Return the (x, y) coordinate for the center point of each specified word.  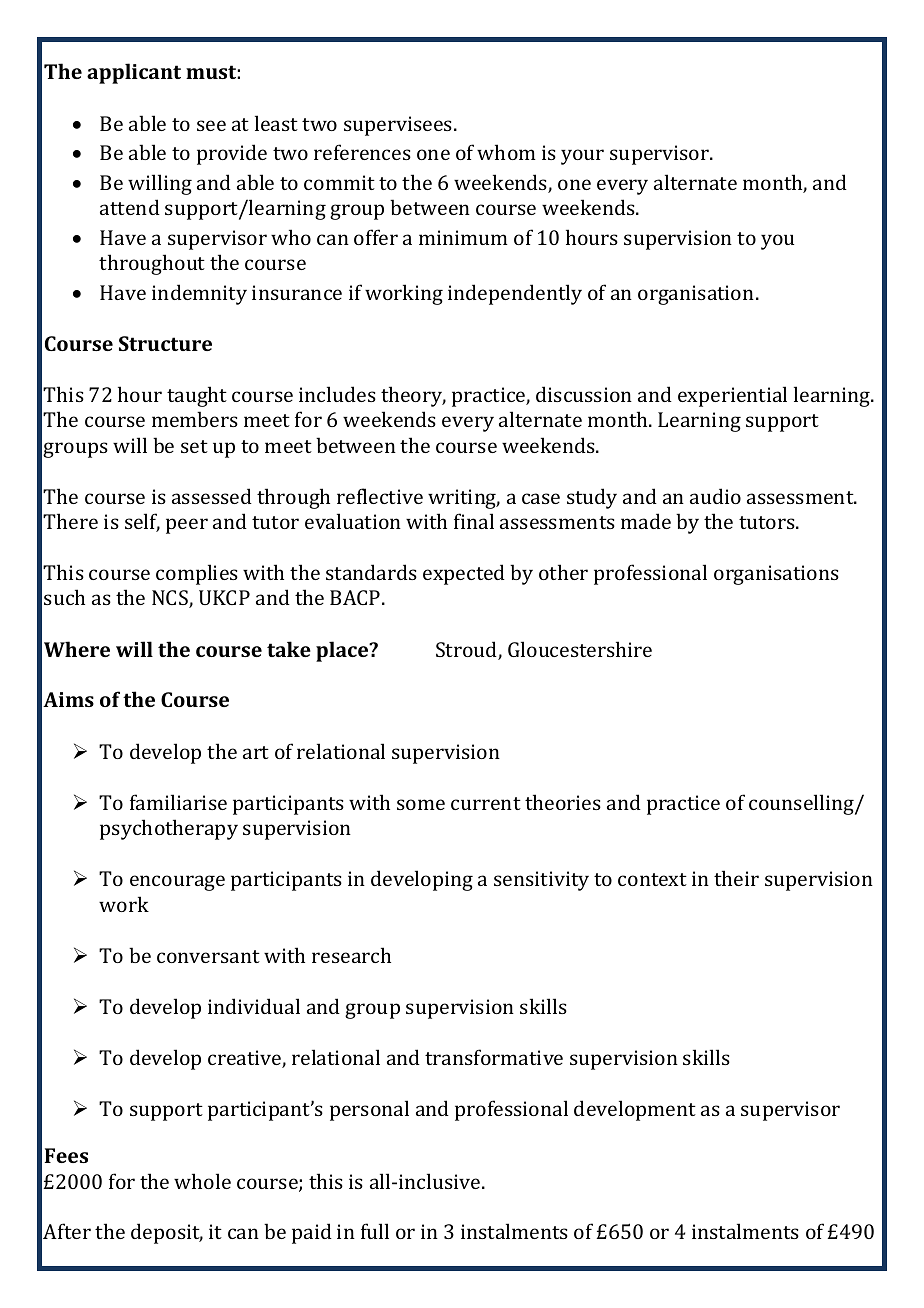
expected (464, 574)
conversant (208, 956)
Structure (165, 343)
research (351, 955)
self (142, 522)
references (362, 152)
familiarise (178, 802)
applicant (134, 73)
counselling (802, 804)
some (421, 804)
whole (202, 1181)
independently (515, 294)
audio (715, 496)
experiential (732, 396)
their (736, 878)
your (582, 157)
